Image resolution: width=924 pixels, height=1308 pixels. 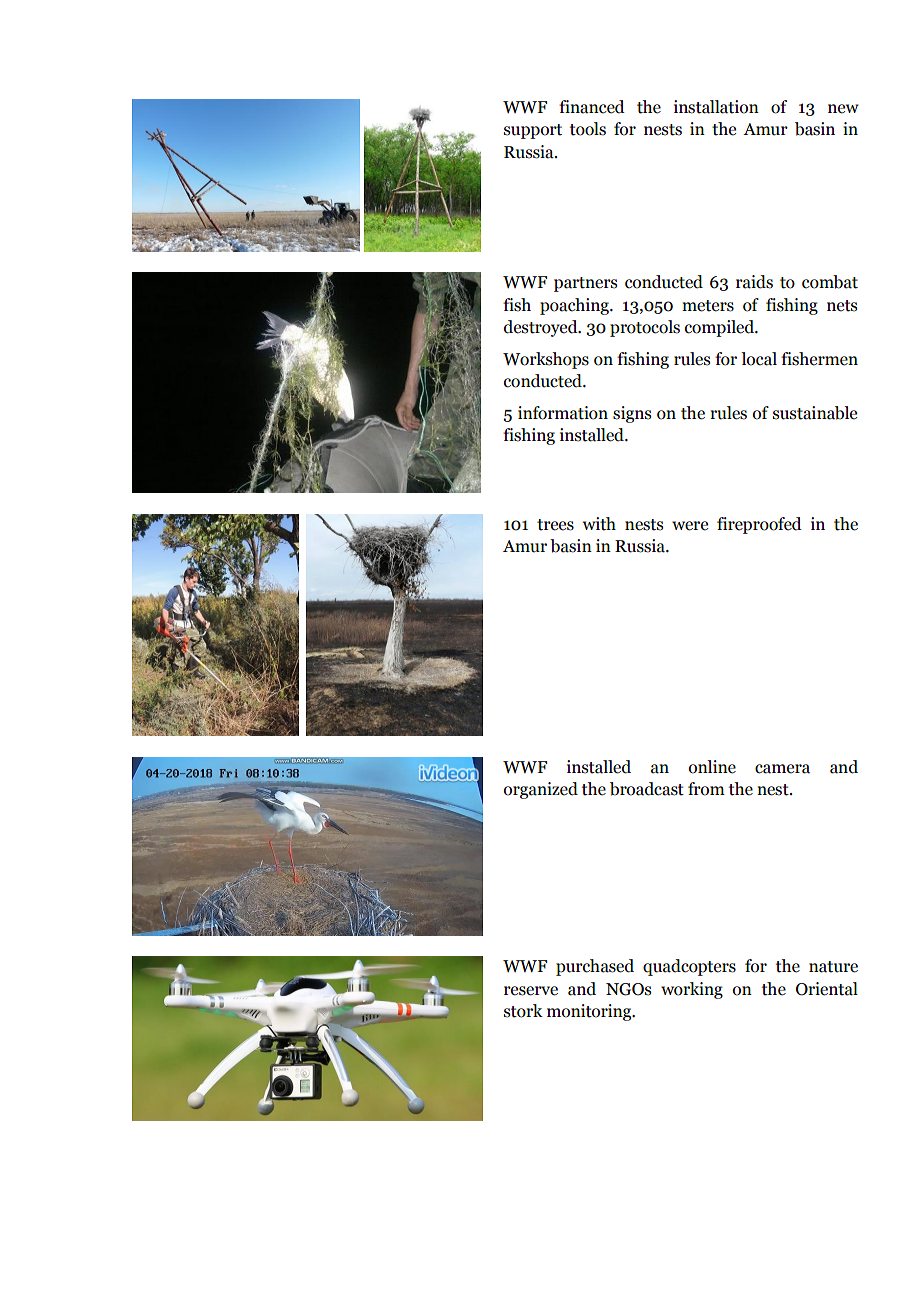 What do you see at coordinates (782, 769) in the image?
I see `camera` at bounding box center [782, 769].
